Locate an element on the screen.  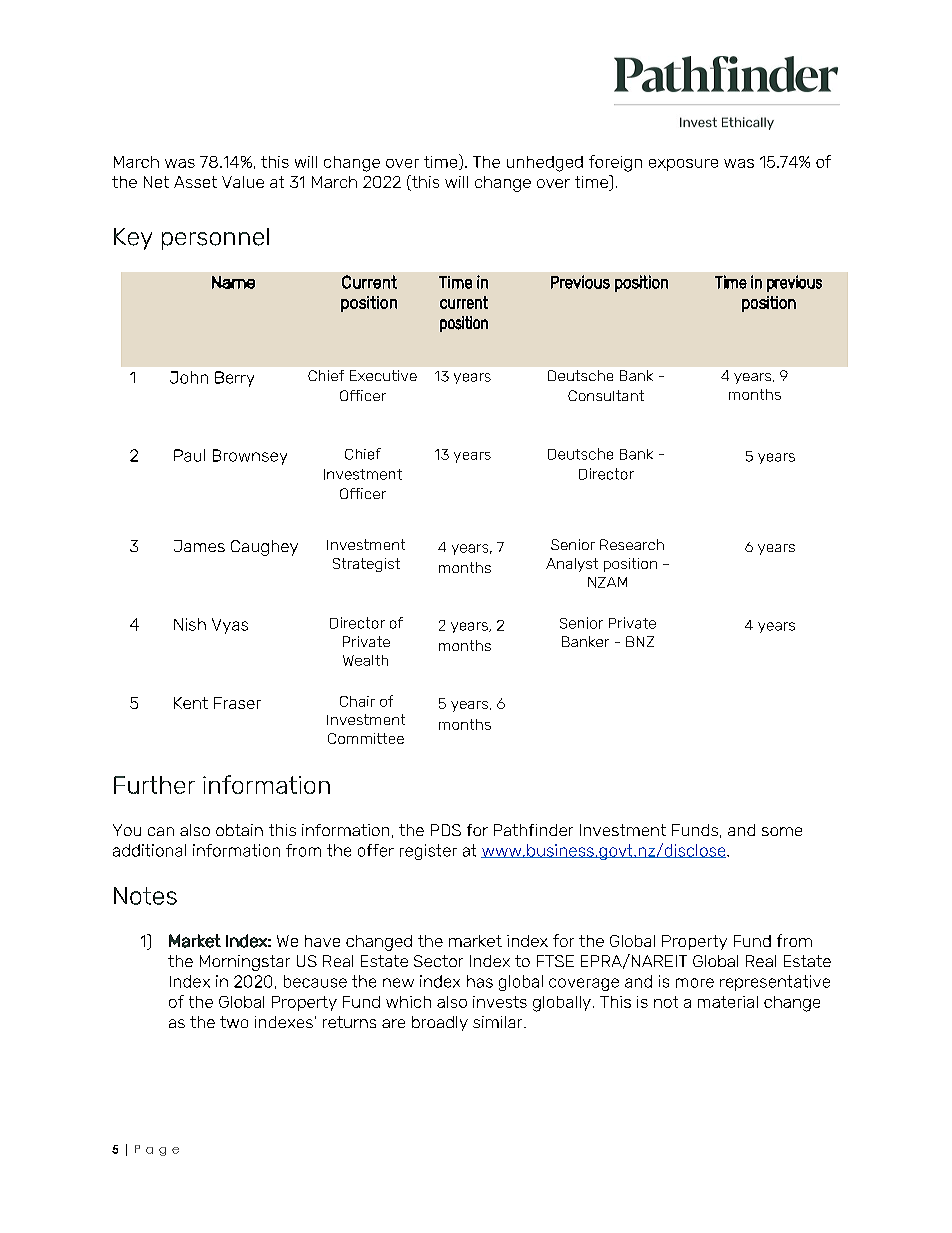
Asset is located at coordinates (195, 182).
